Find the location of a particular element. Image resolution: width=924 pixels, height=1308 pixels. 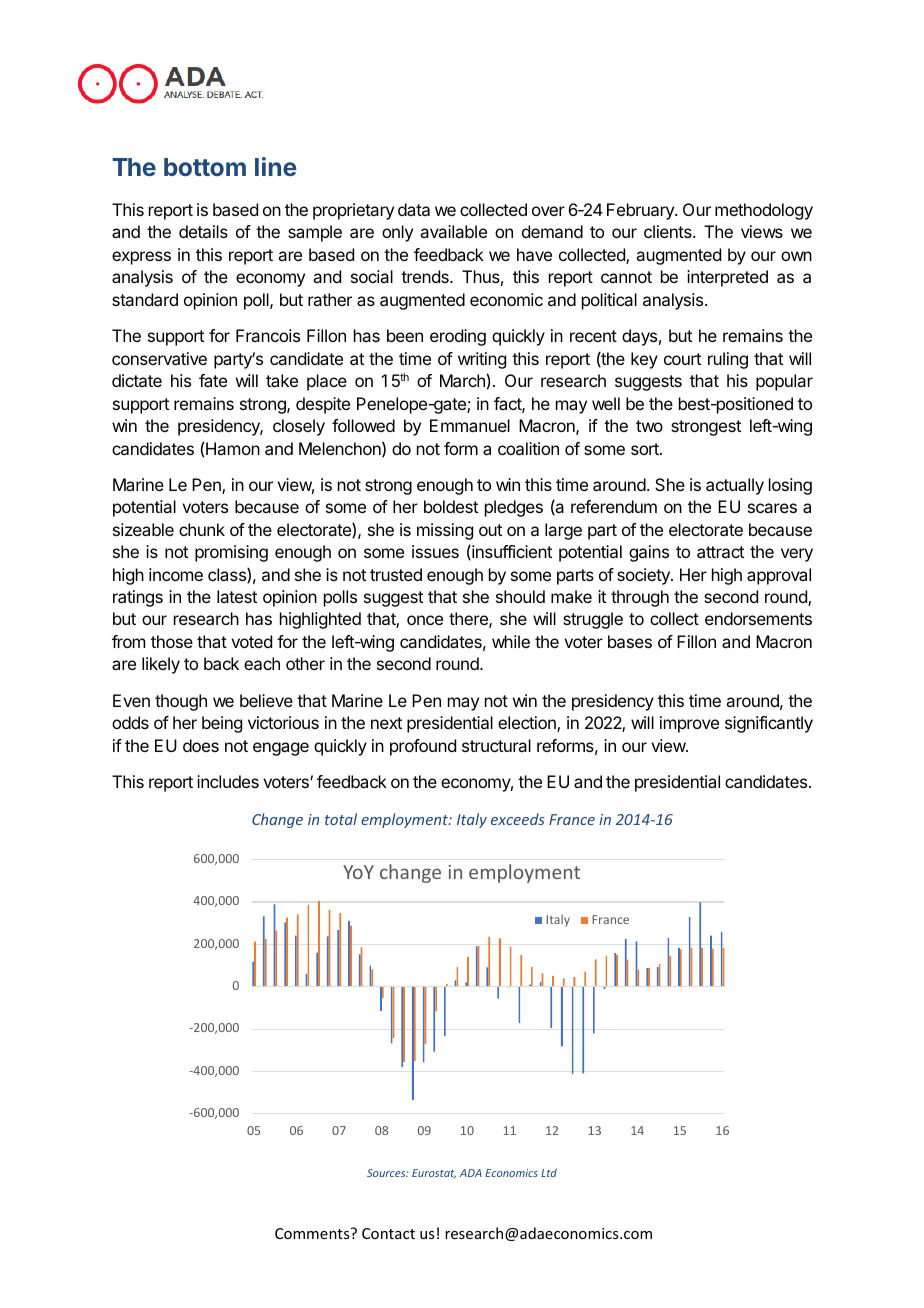

Comments is located at coordinates (313, 1233).
